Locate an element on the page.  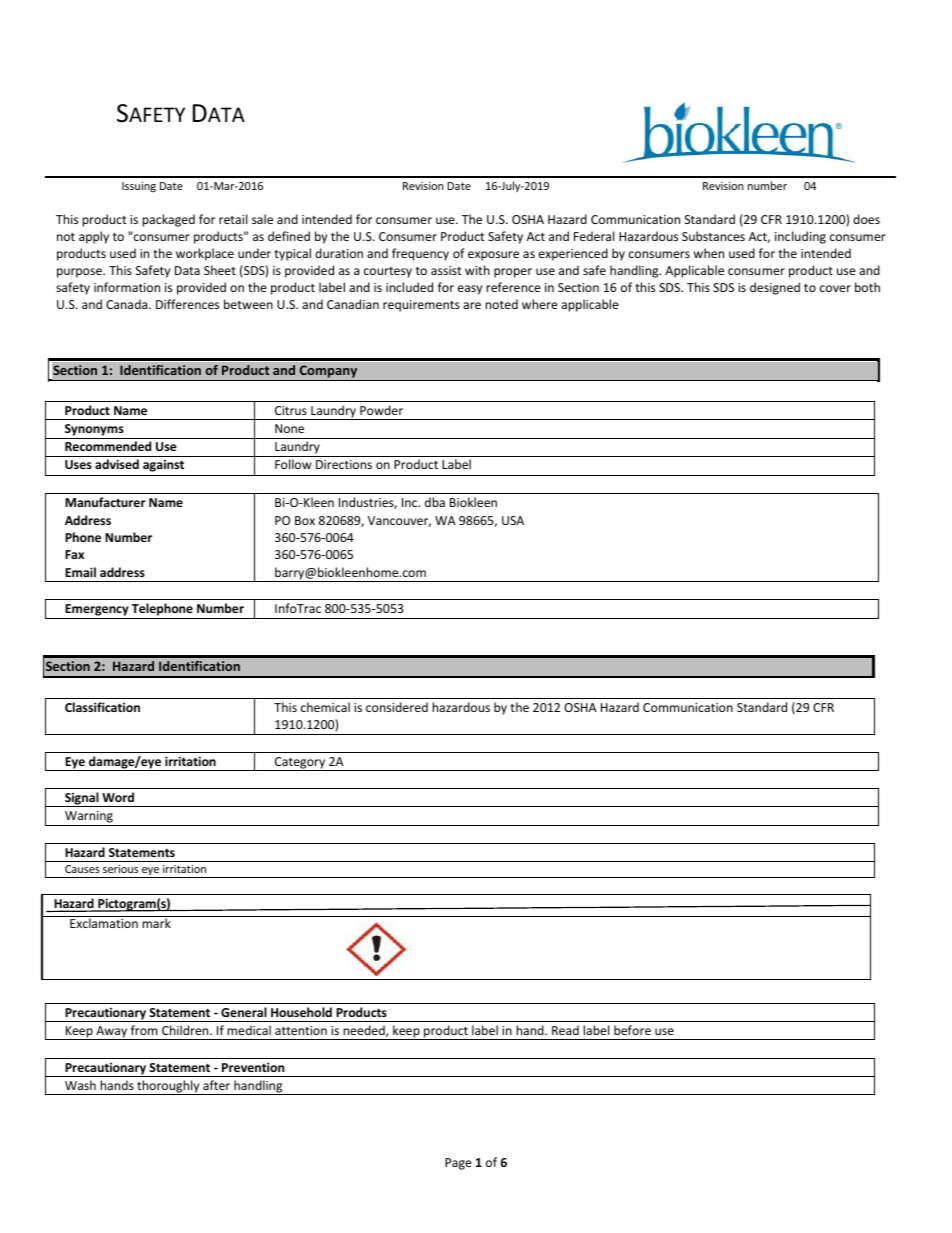
designed is located at coordinates (775, 288).
